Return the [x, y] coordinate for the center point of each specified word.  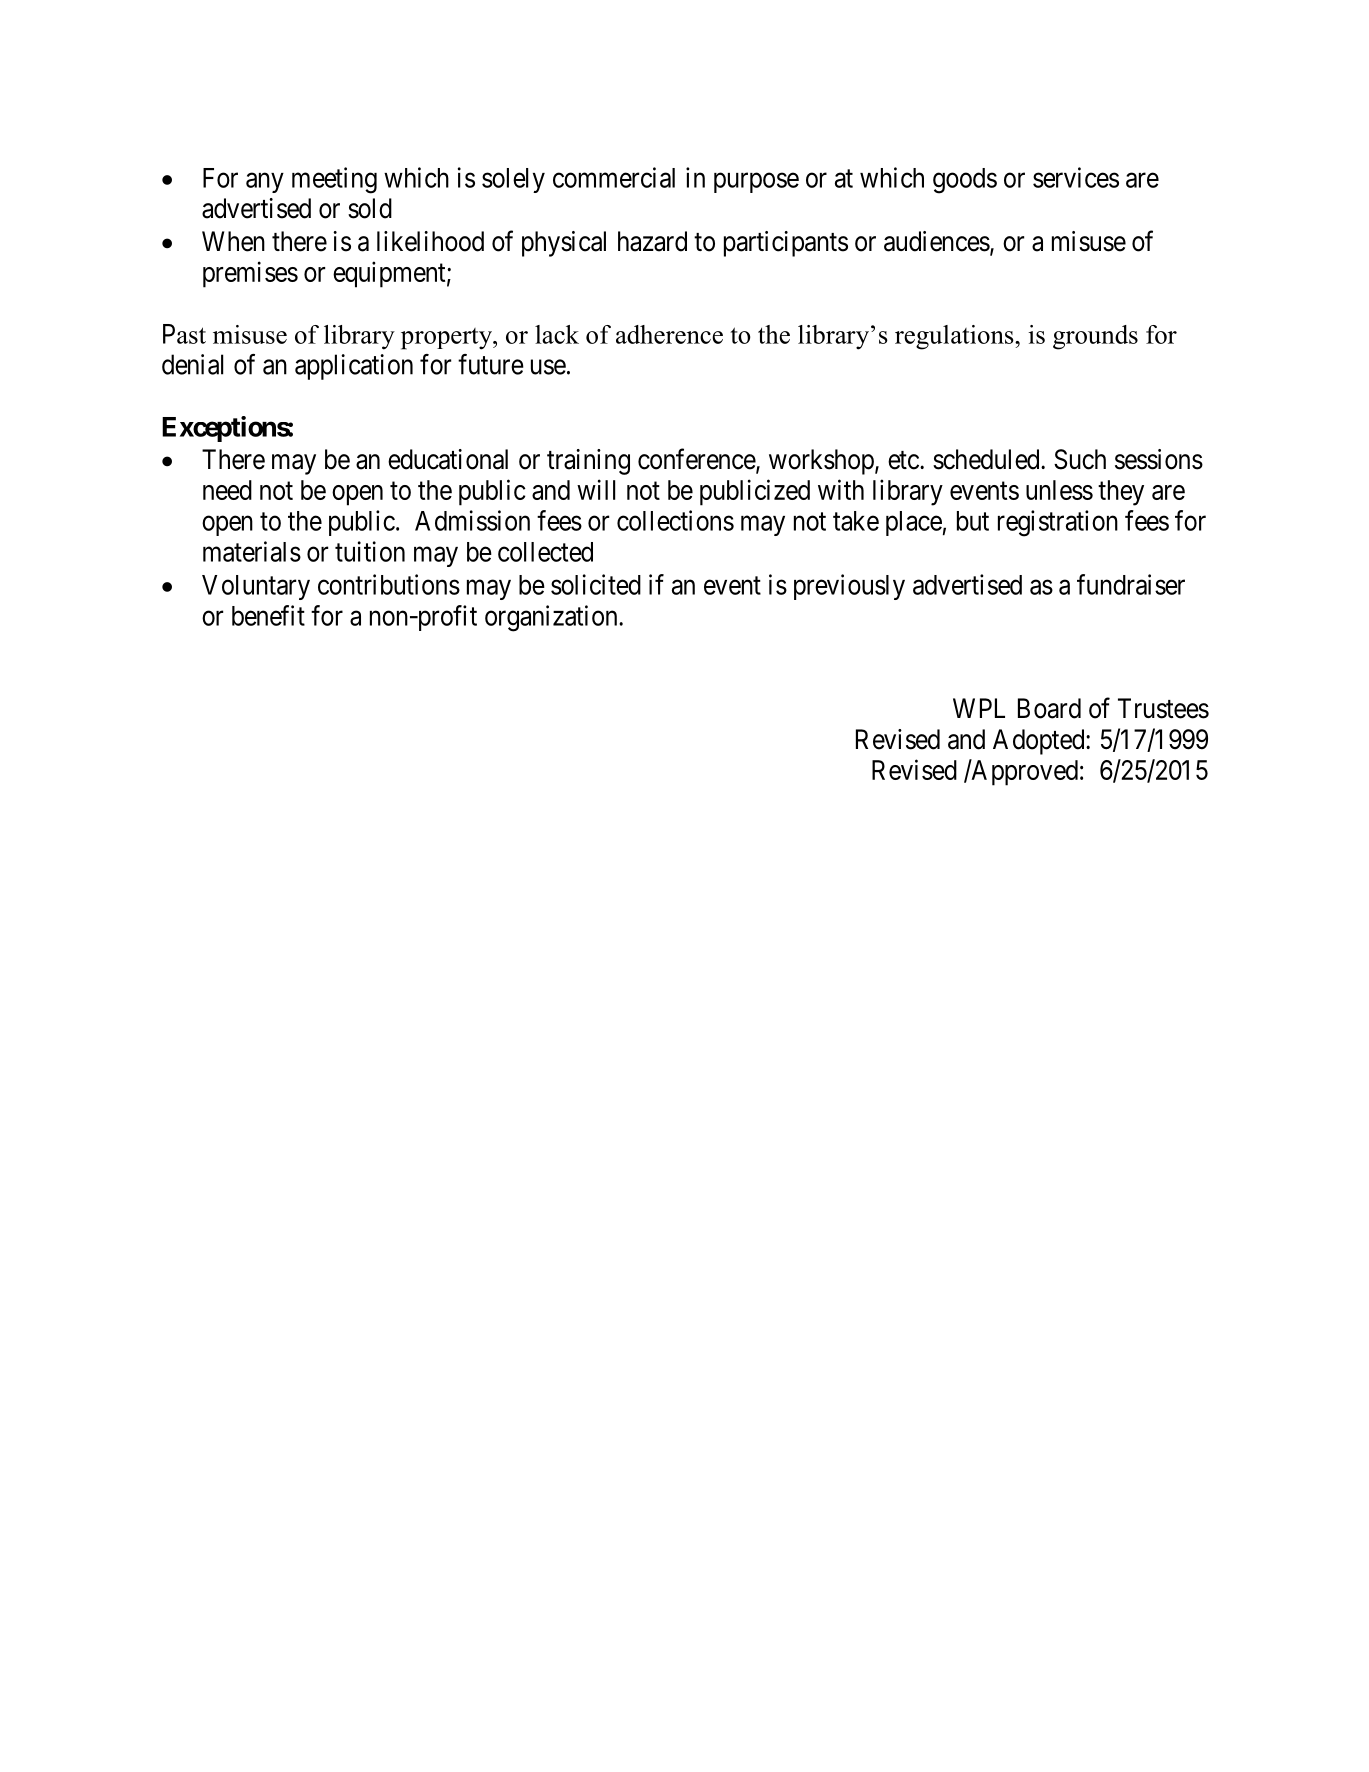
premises [250, 274]
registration [1058, 523]
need [227, 490]
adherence [669, 334]
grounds [1095, 337]
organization [552, 618]
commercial [614, 177]
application [354, 367]
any [265, 183]
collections [675, 520]
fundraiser [1131, 584]
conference [697, 460]
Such [1080, 459]
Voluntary [256, 587]
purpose [756, 183]
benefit [268, 615]
